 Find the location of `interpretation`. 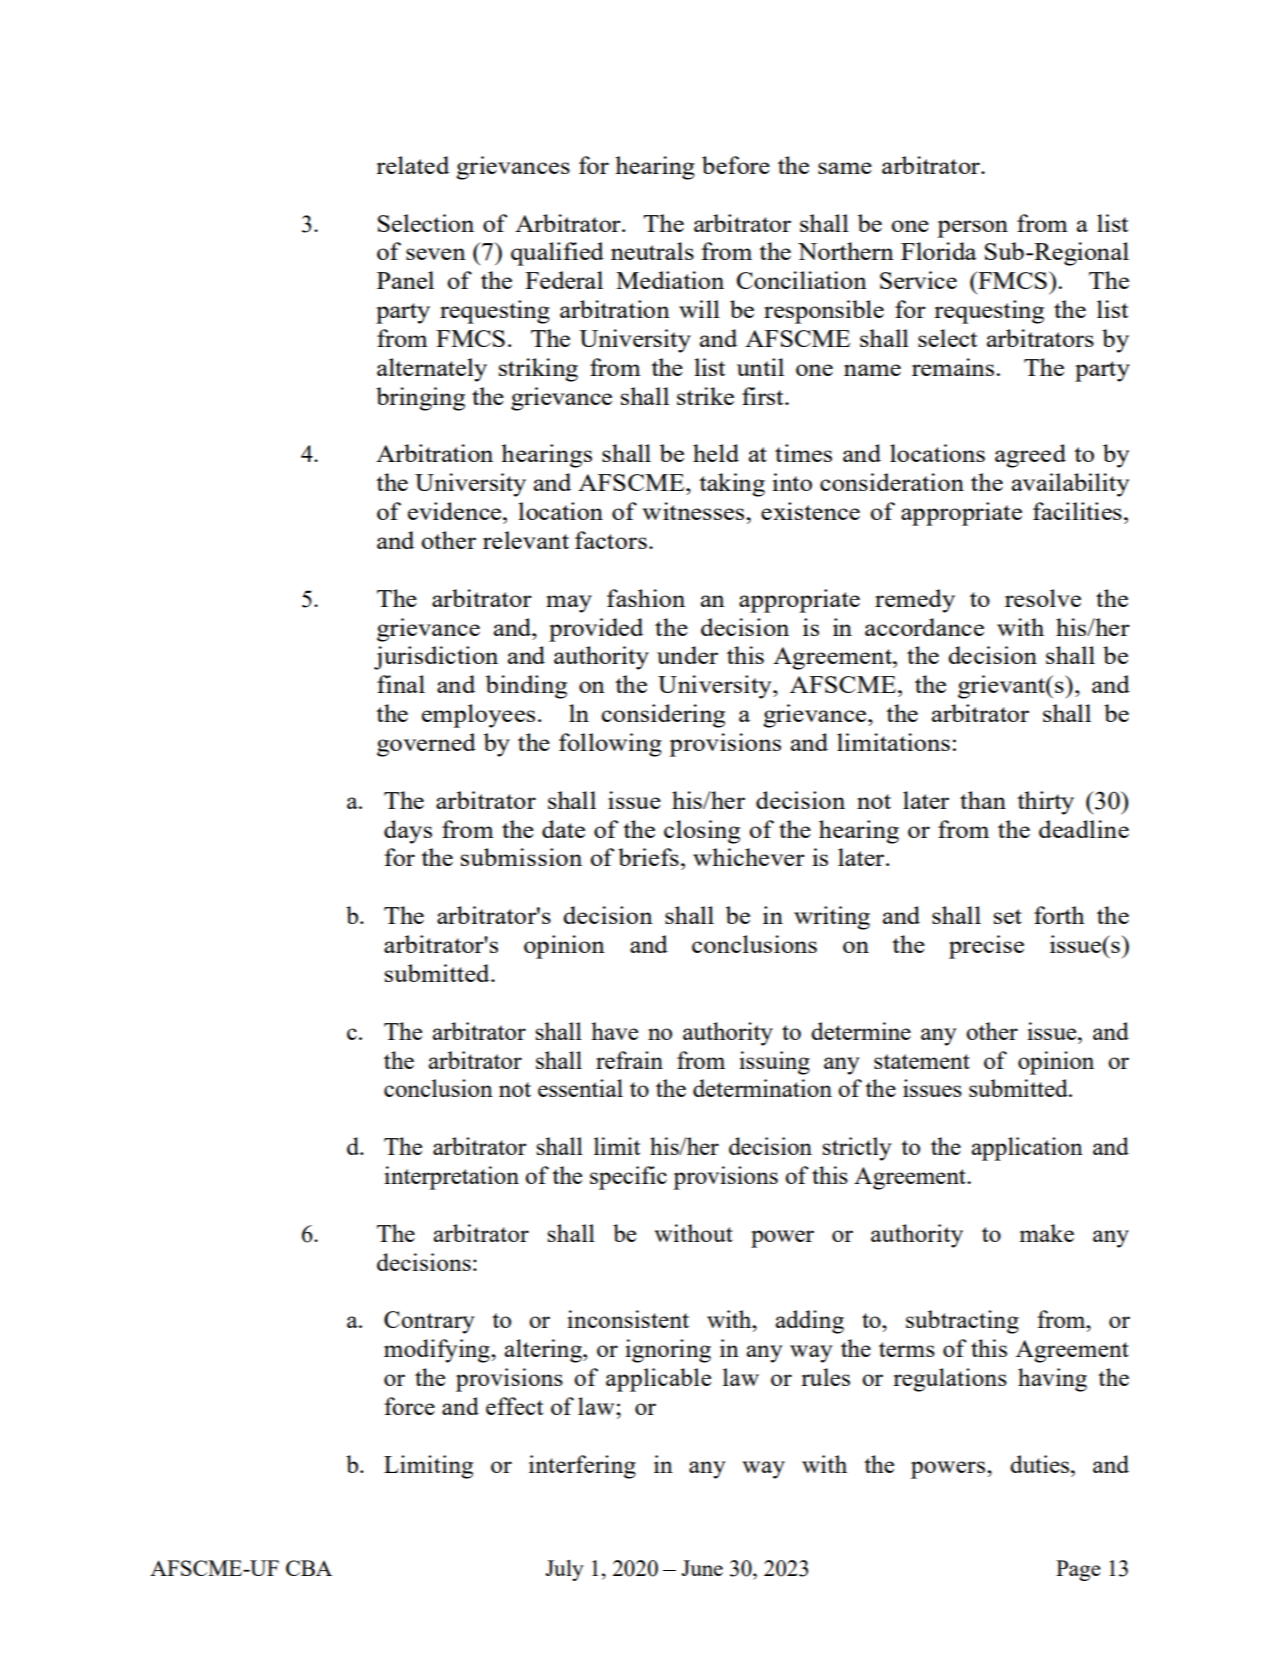

interpretation is located at coordinates (451, 1178).
